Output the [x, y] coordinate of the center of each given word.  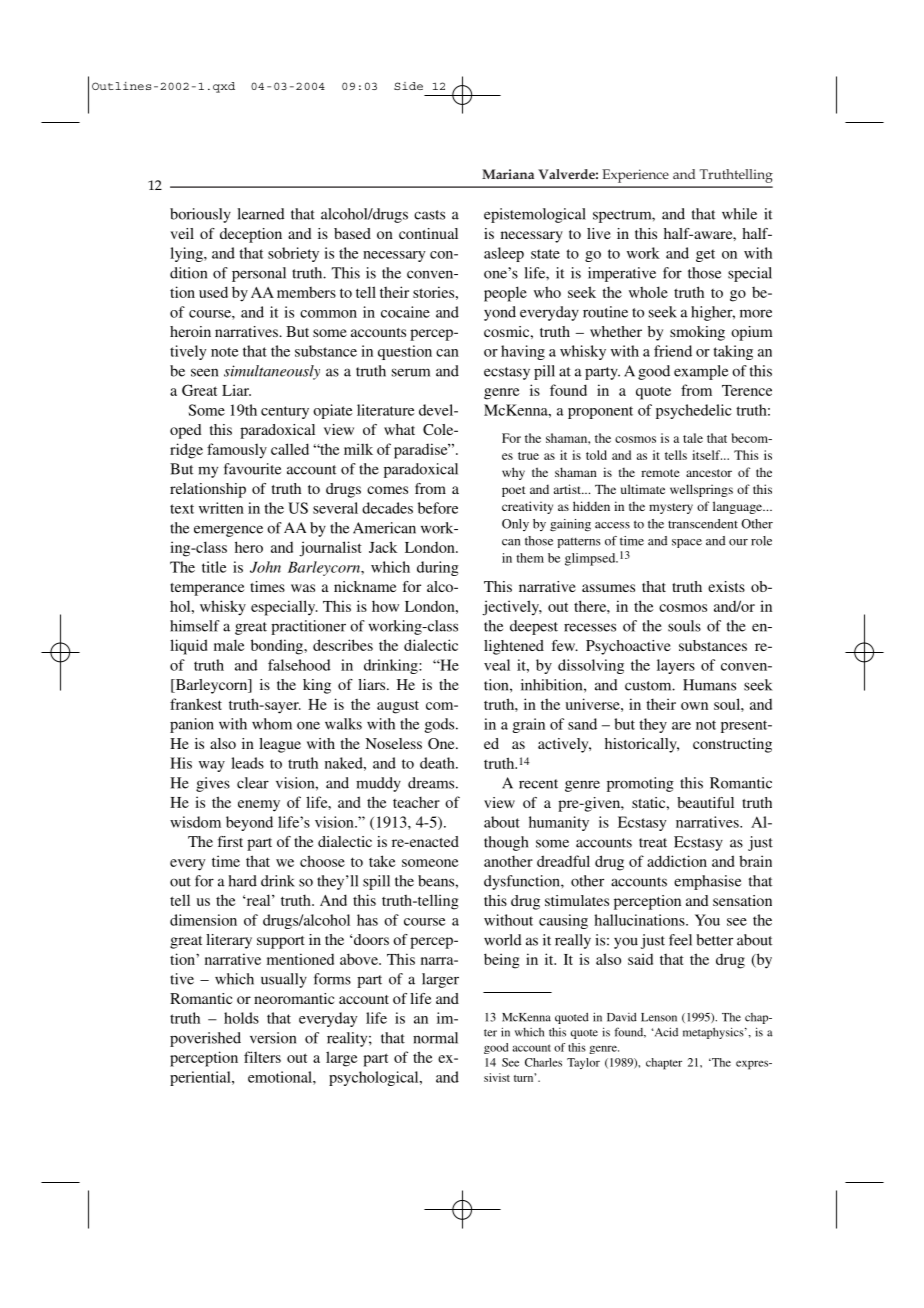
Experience [635, 176]
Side [408, 86]
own [694, 706]
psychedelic [694, 411]
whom [272, 724]
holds [241, 1018]
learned [260, 214]
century [285, 412]
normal [435, 1038]
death [438, 763]
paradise [422, 451]
